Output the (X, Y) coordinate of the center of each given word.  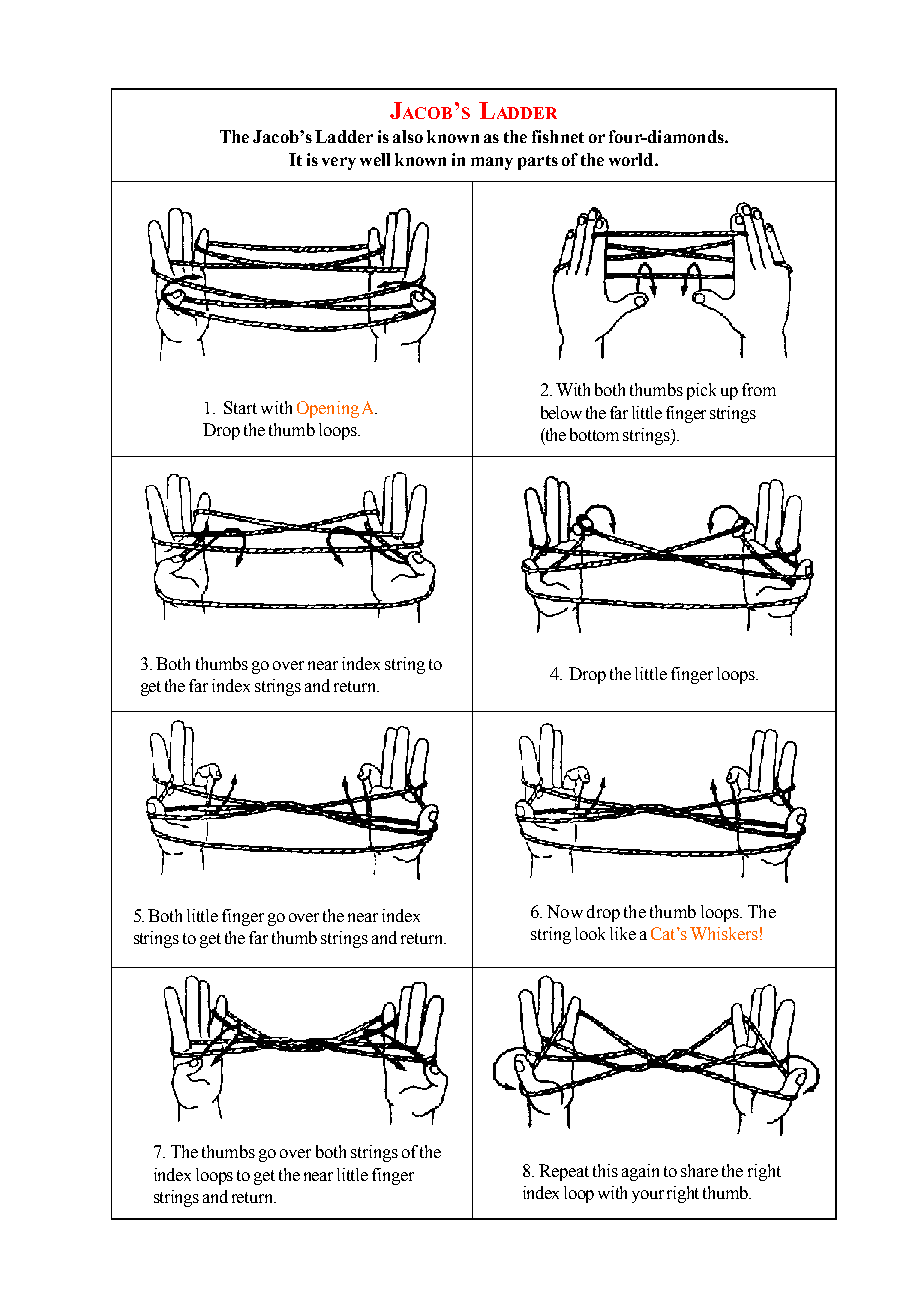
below (561, 412)
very (339, 163)
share (699, 1170)
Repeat (564, 1172)
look (590, 933)
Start (240, 407)
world (632, 159)
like (623, 933)
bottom (594, 434)
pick (701, 391)
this (605, 1170)
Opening (328, 409)
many (492, 163)
